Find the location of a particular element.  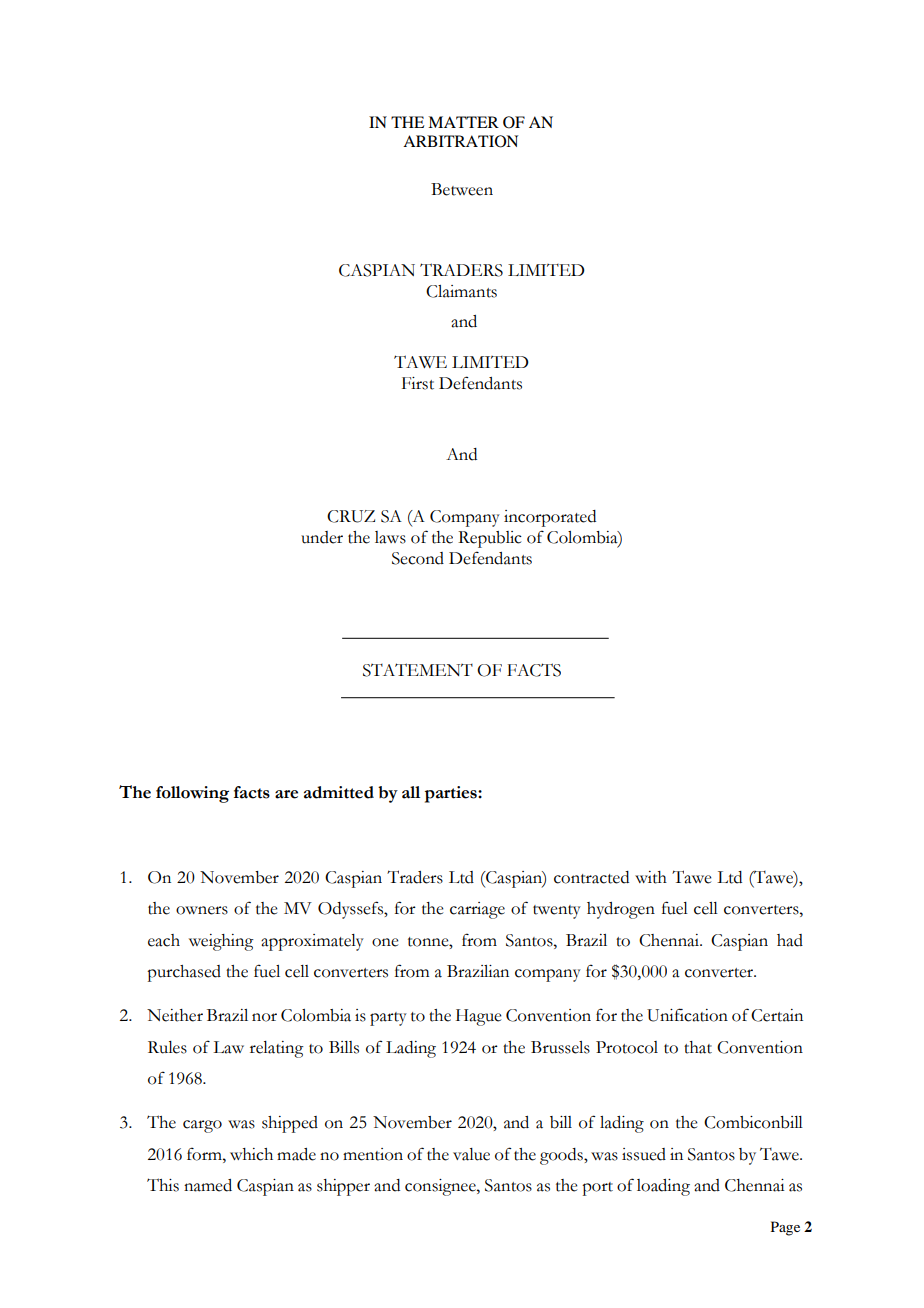

value is located at coordinates (471, 1154).
